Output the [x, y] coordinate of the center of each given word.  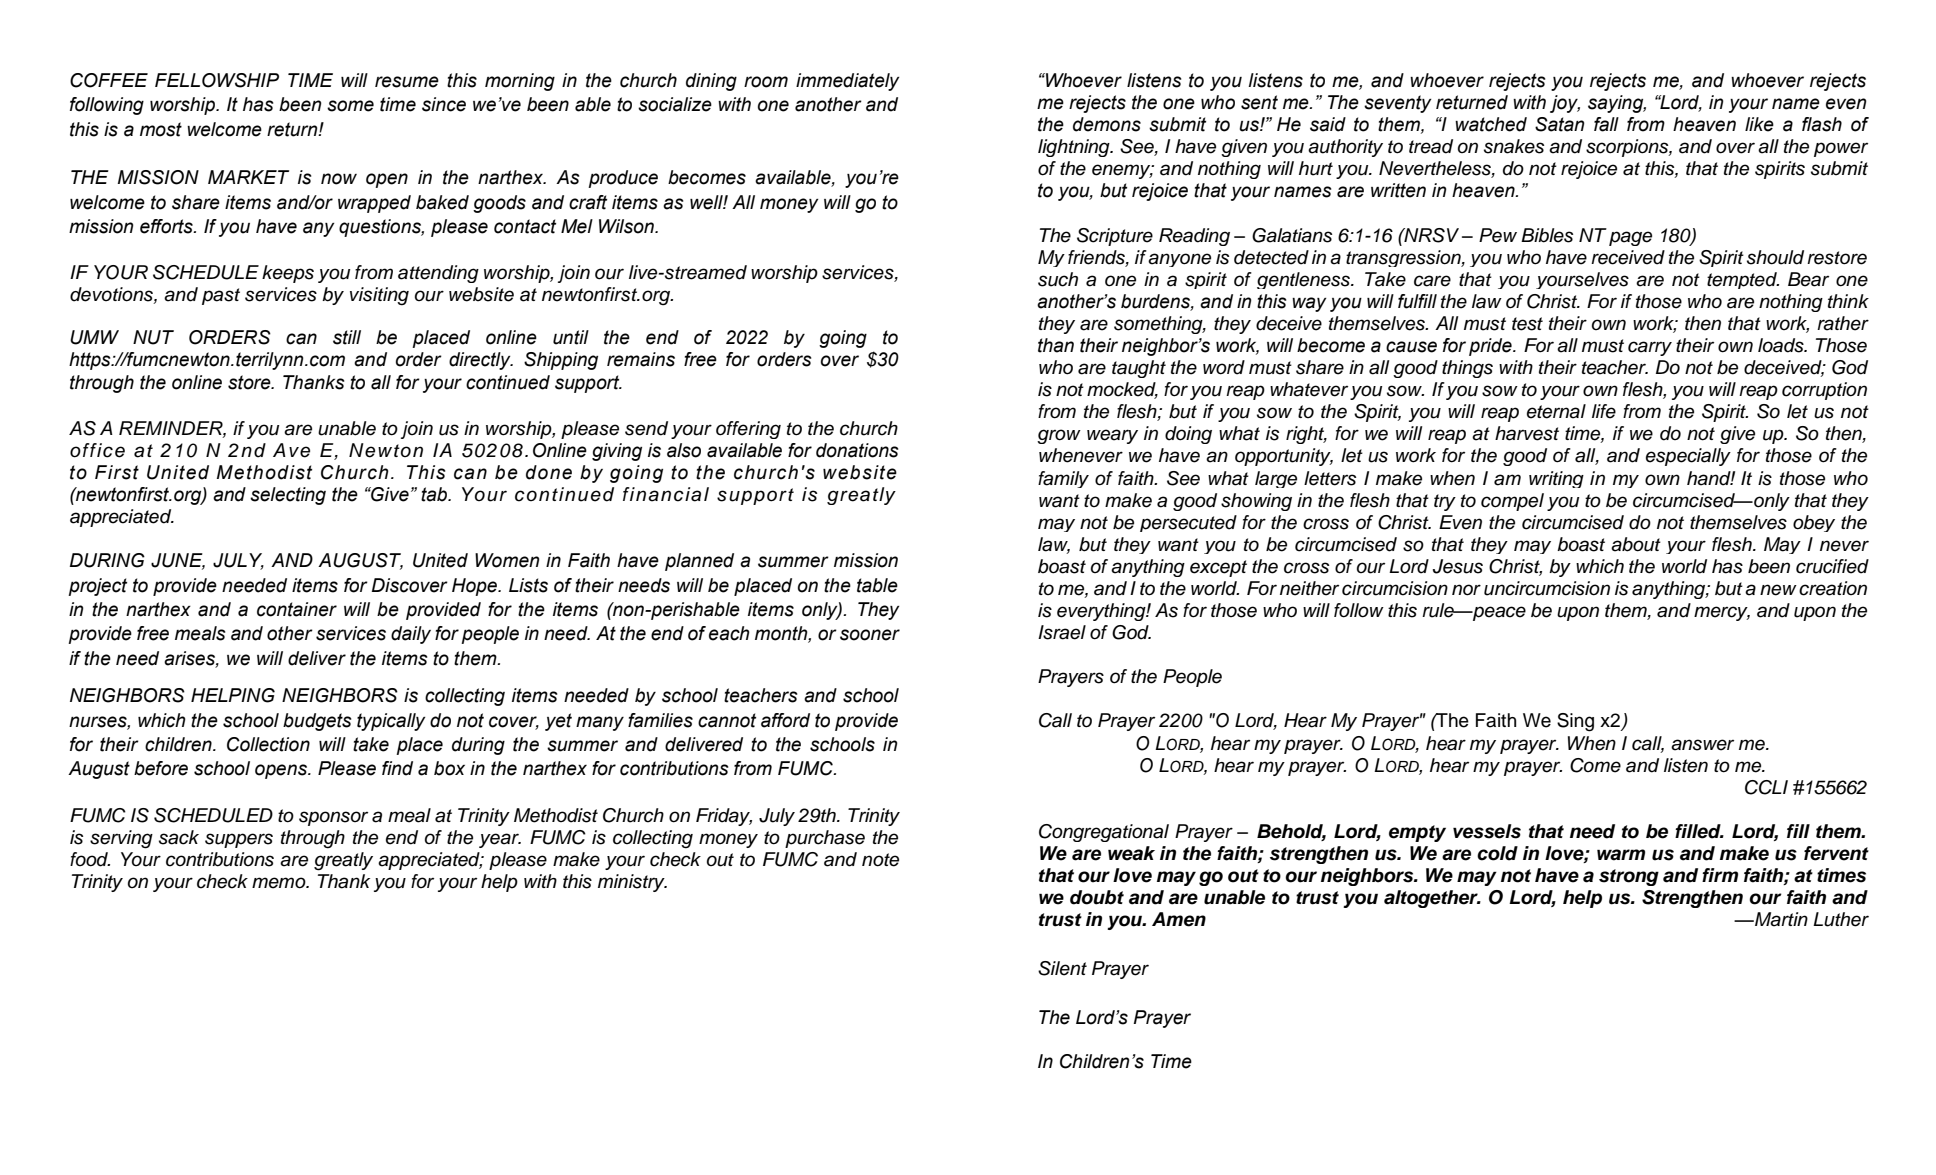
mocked [1122, 390]
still [347, 337]
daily [411, 635]
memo [280, 883]
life [1604, 411]
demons [1107, 124]
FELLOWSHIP [217, 80]
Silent [1062, 968]
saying [1617, 104]
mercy [1722, 613]
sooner [870, 635]
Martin [1780, 919]
